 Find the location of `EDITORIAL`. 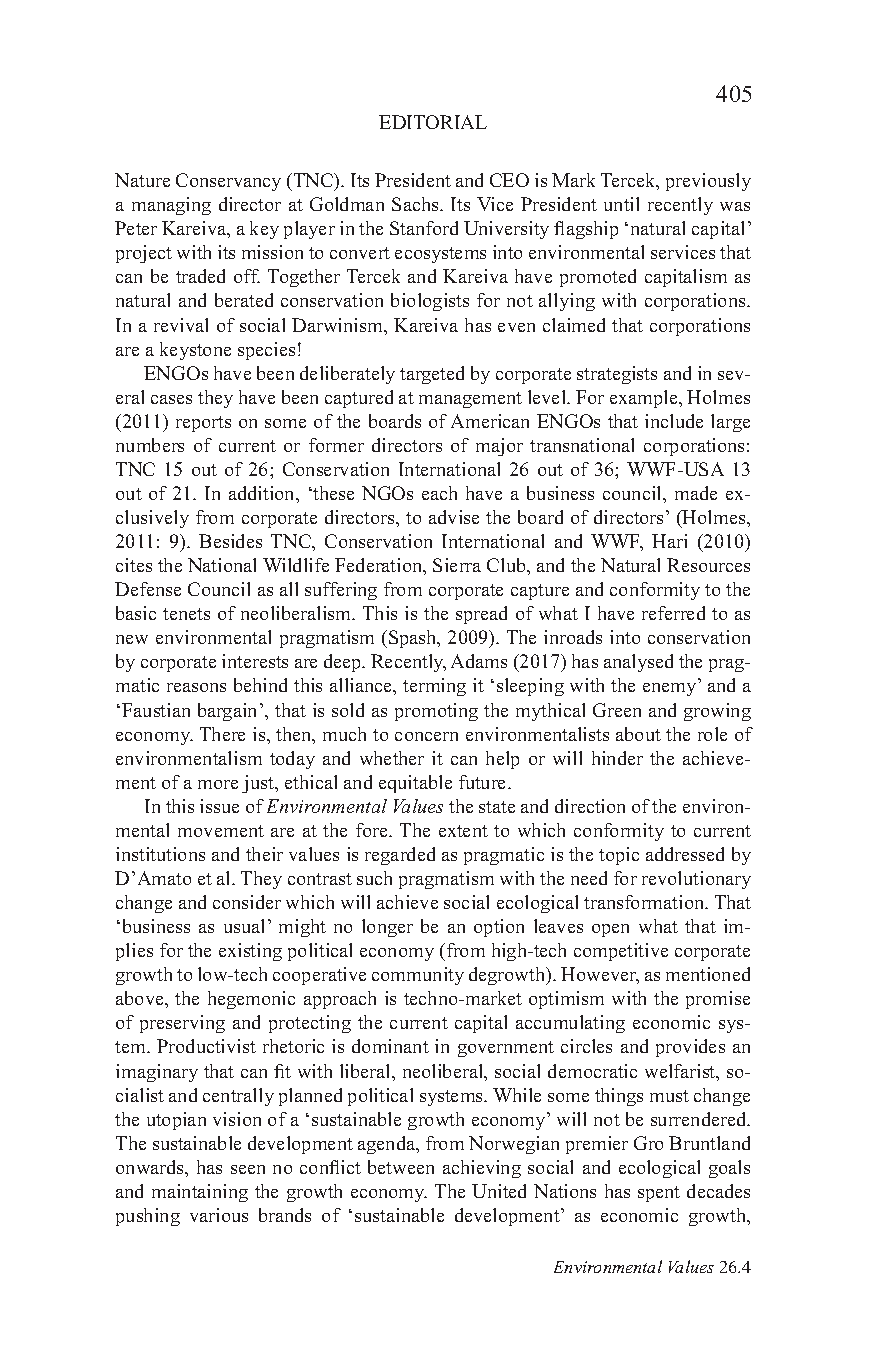

EDITORIAL is located at coordinates (433, 122).
